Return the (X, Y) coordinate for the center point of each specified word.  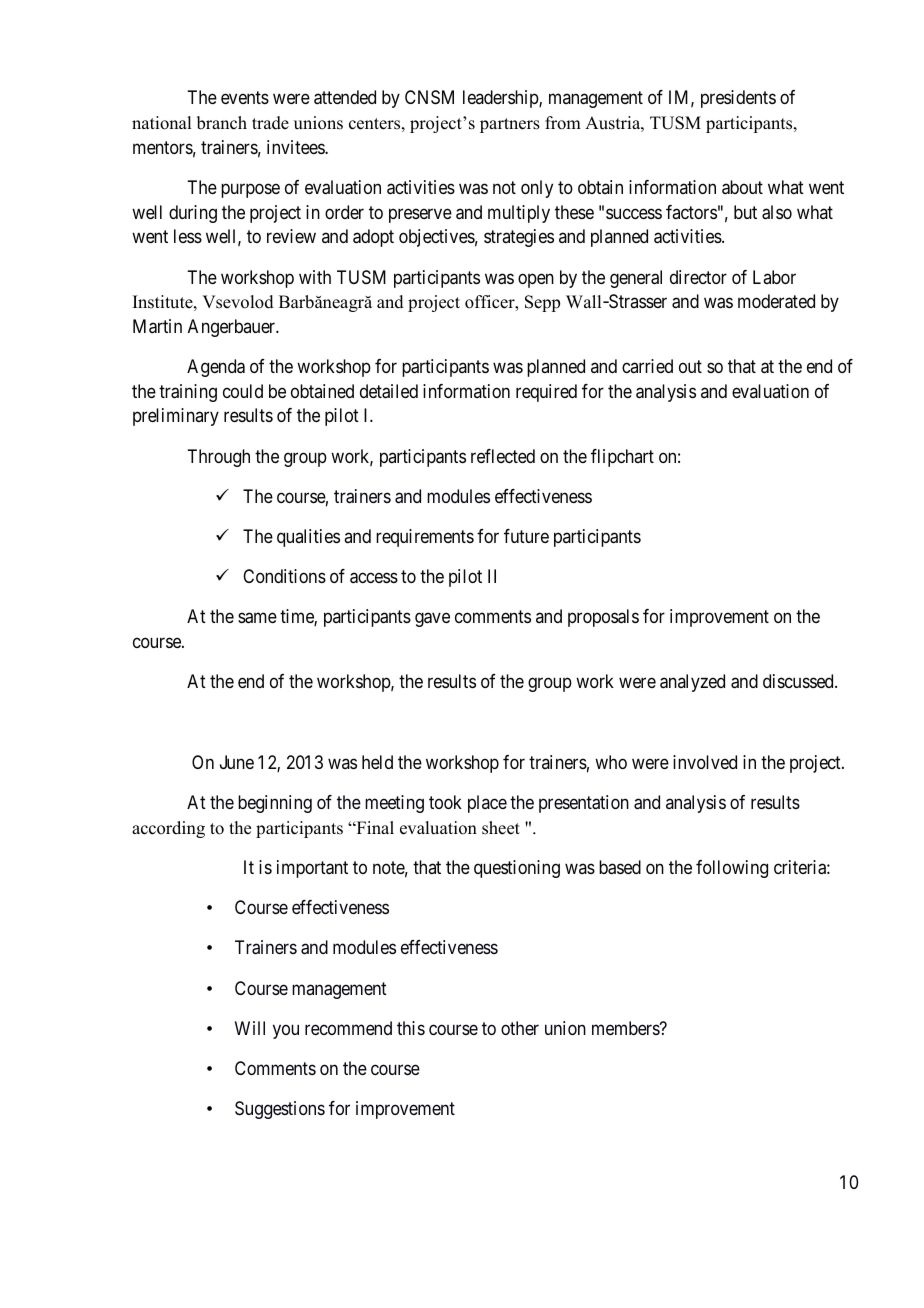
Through (218, 458)
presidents (738, 99)
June (237, 762)
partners (510, 125)
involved (705, 762)
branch (222, 123)
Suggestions (280, 1110)
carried (647, 366)
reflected (503, 456)
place (487, 804)
